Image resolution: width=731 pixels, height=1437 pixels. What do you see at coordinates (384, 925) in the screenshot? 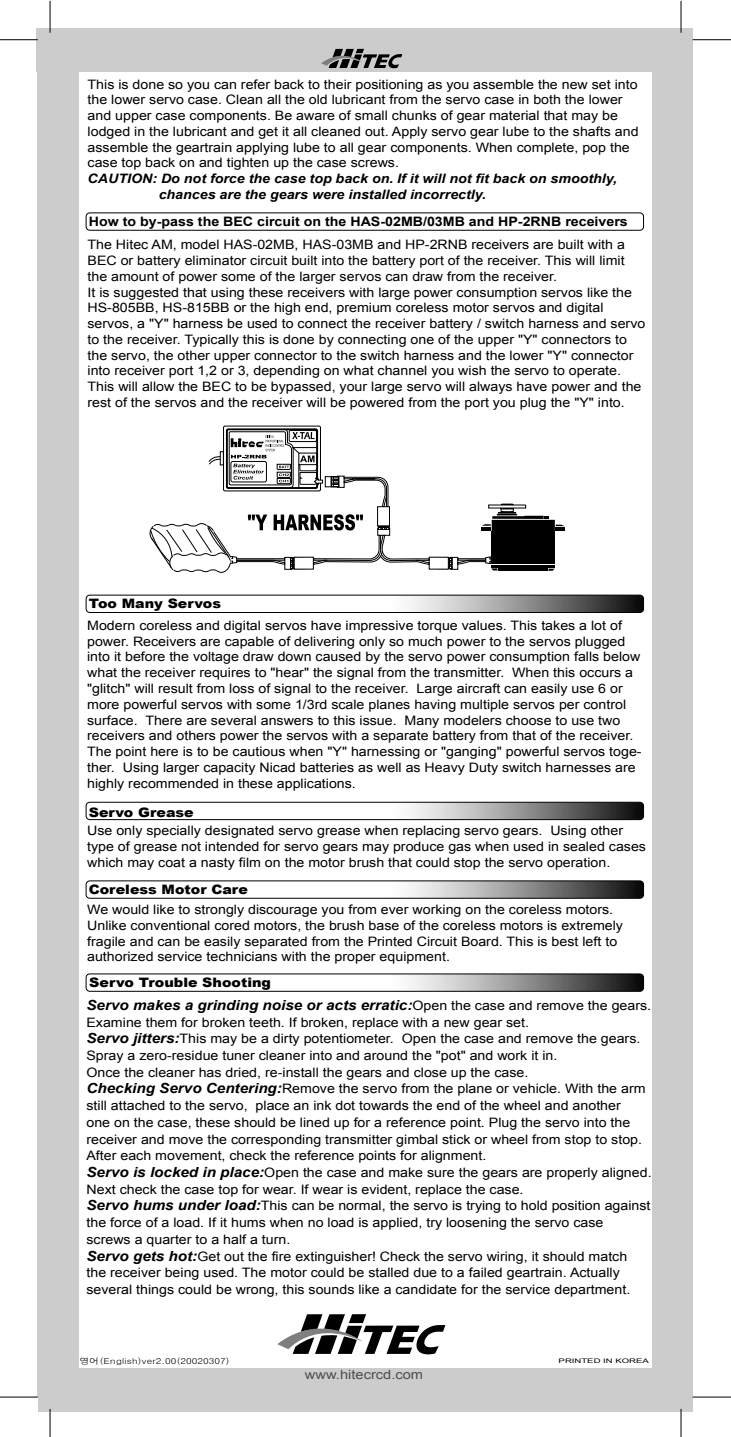
I see `base` at bounding box center [384, 925].
